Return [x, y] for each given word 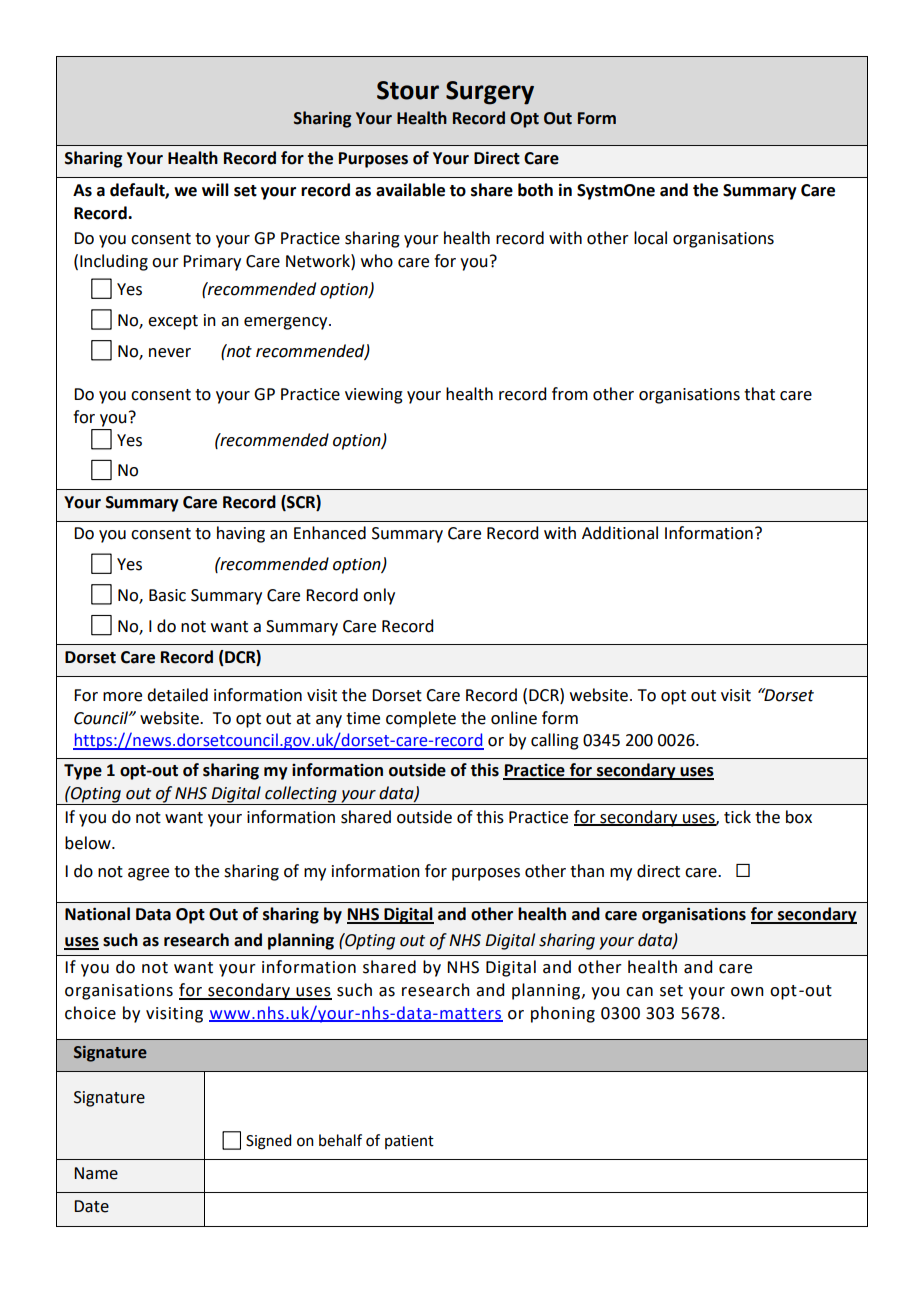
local [650, 238]
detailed [177, 695]
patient [409, 1142]
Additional [620, 533]
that [759, 394]
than [587, 871]
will [215, 189]
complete [421, 719]
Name [96, 1173]
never [170, 353]
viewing [374, 396]
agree [148, 874]
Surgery [490, 93]
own [747, 992]
